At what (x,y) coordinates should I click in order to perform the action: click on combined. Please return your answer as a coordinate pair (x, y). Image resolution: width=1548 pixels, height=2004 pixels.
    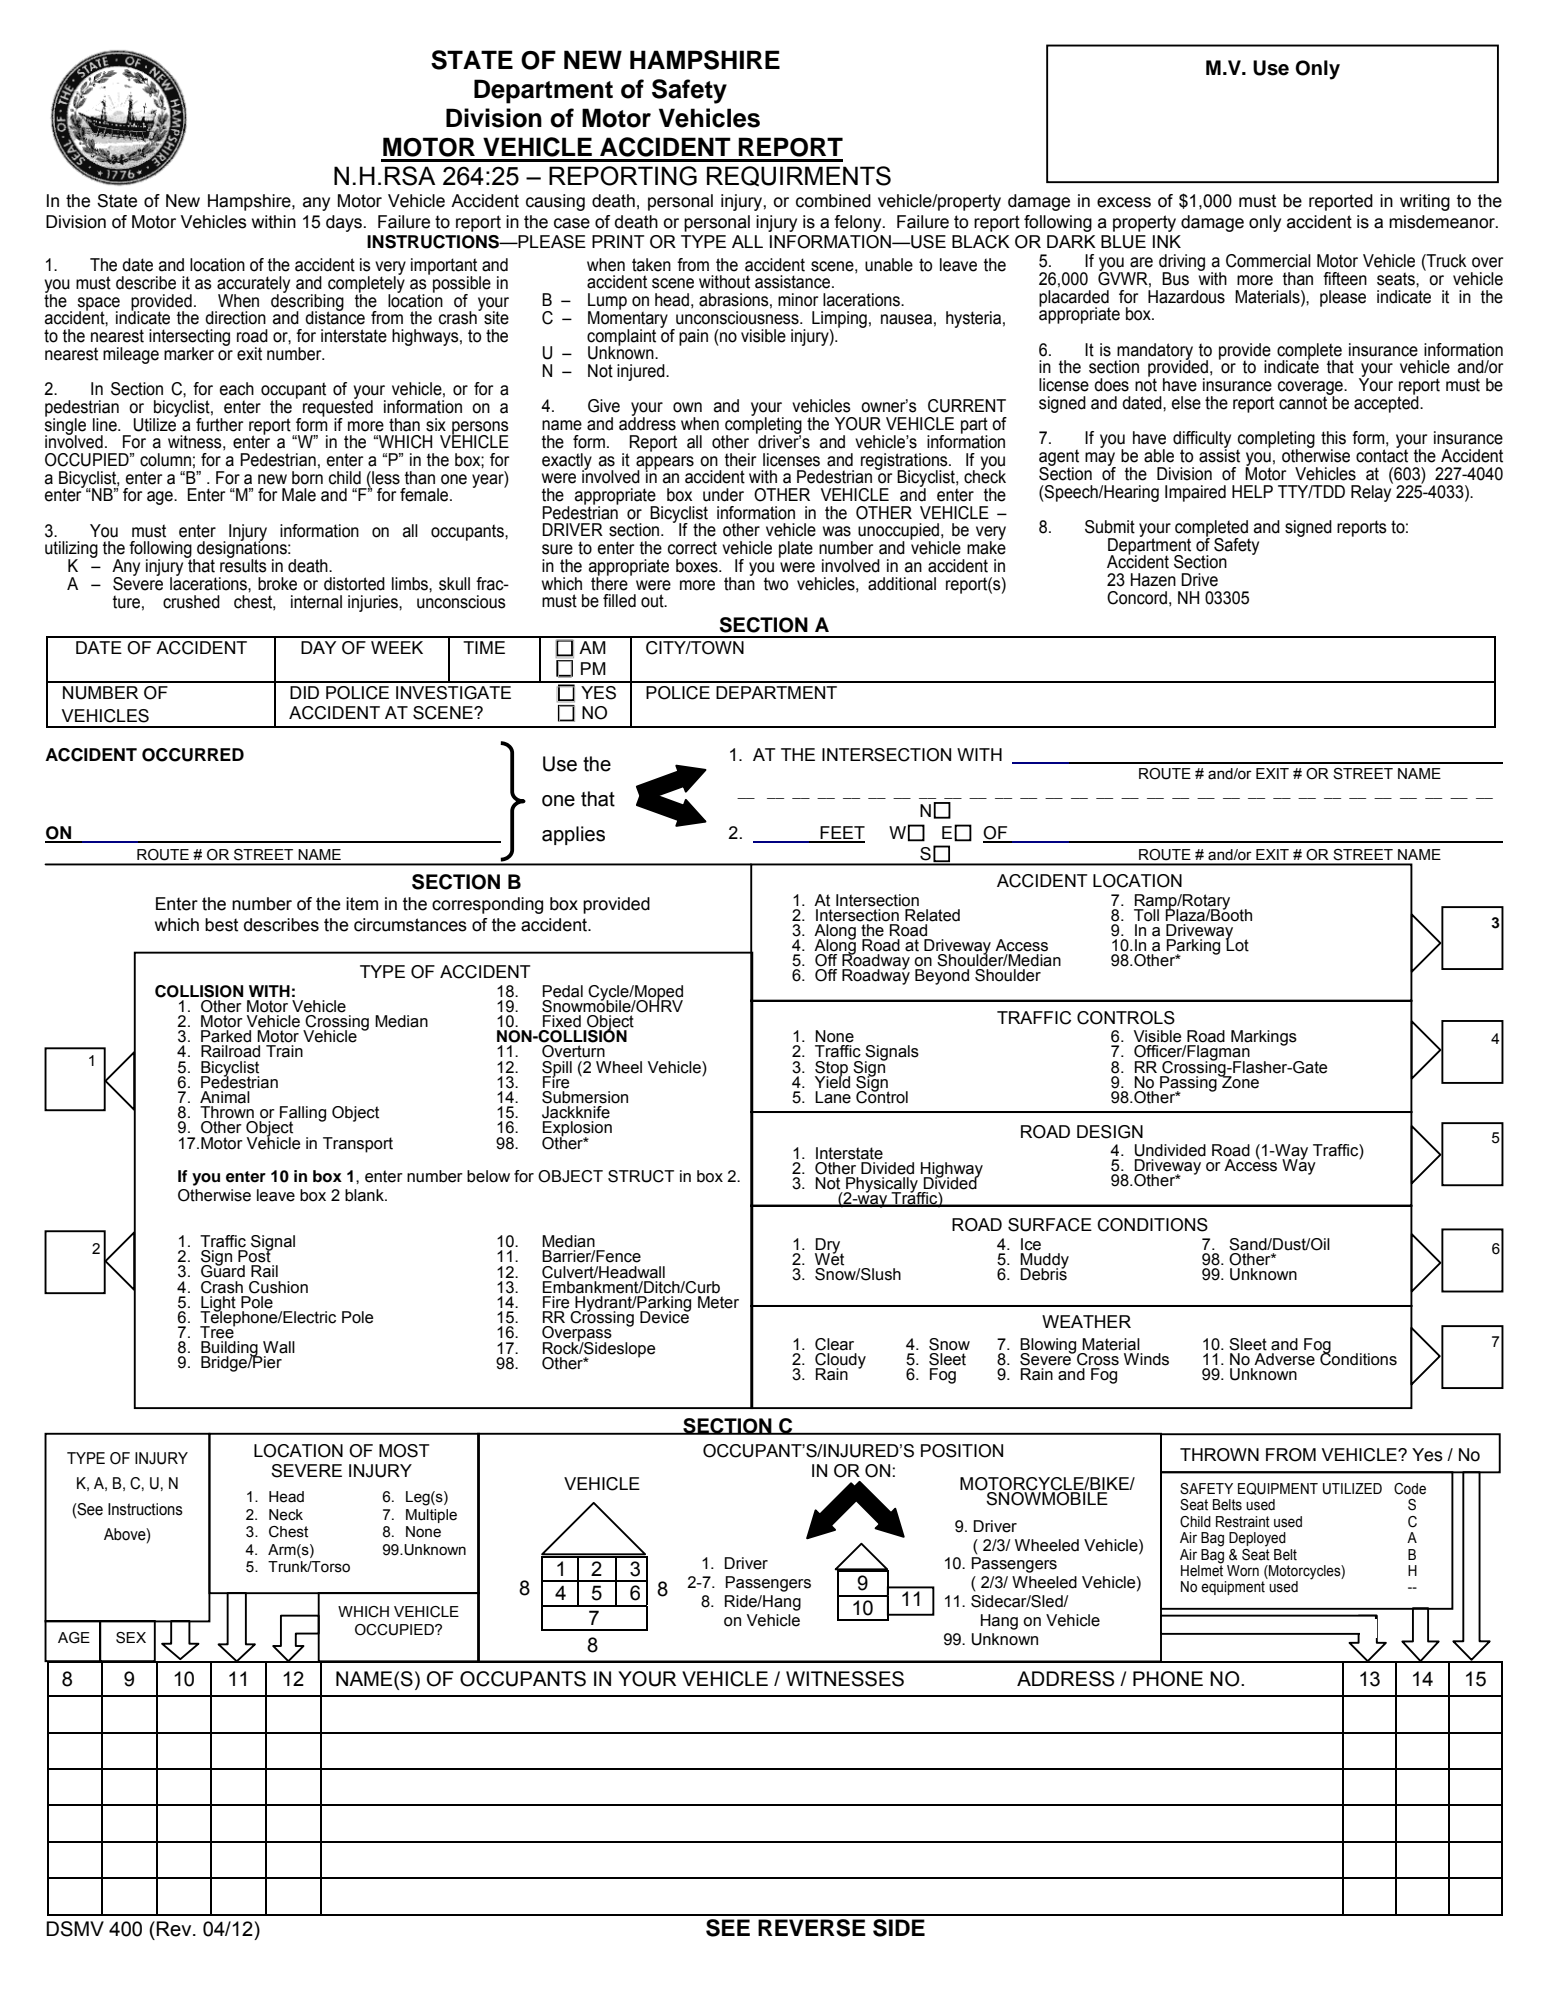
    Looking at the image, I should click on (833, 201).
